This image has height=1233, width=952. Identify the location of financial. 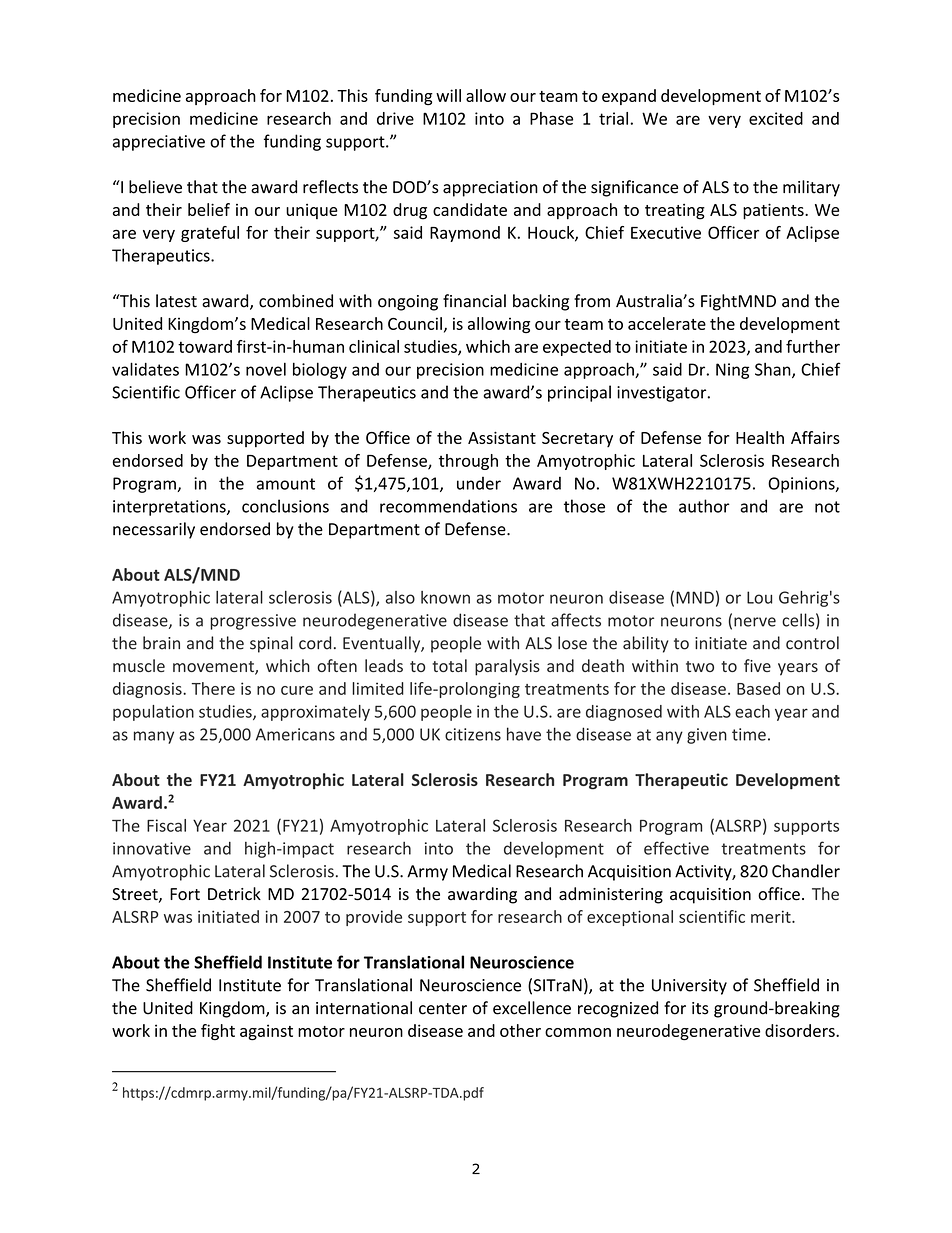
(474, 301).
